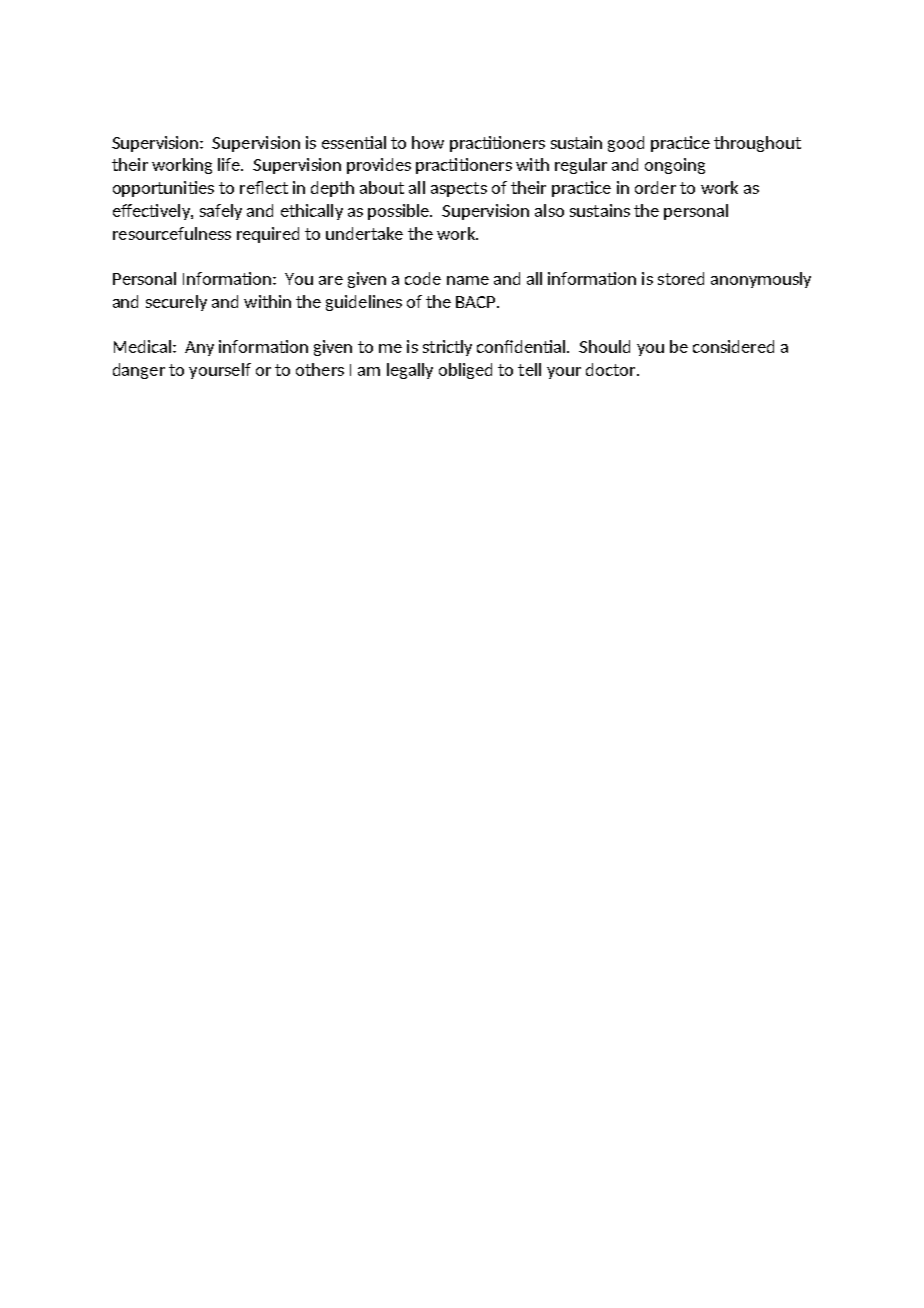 The image size is (924, 1308). I want to click on also, so click(549, 210).
